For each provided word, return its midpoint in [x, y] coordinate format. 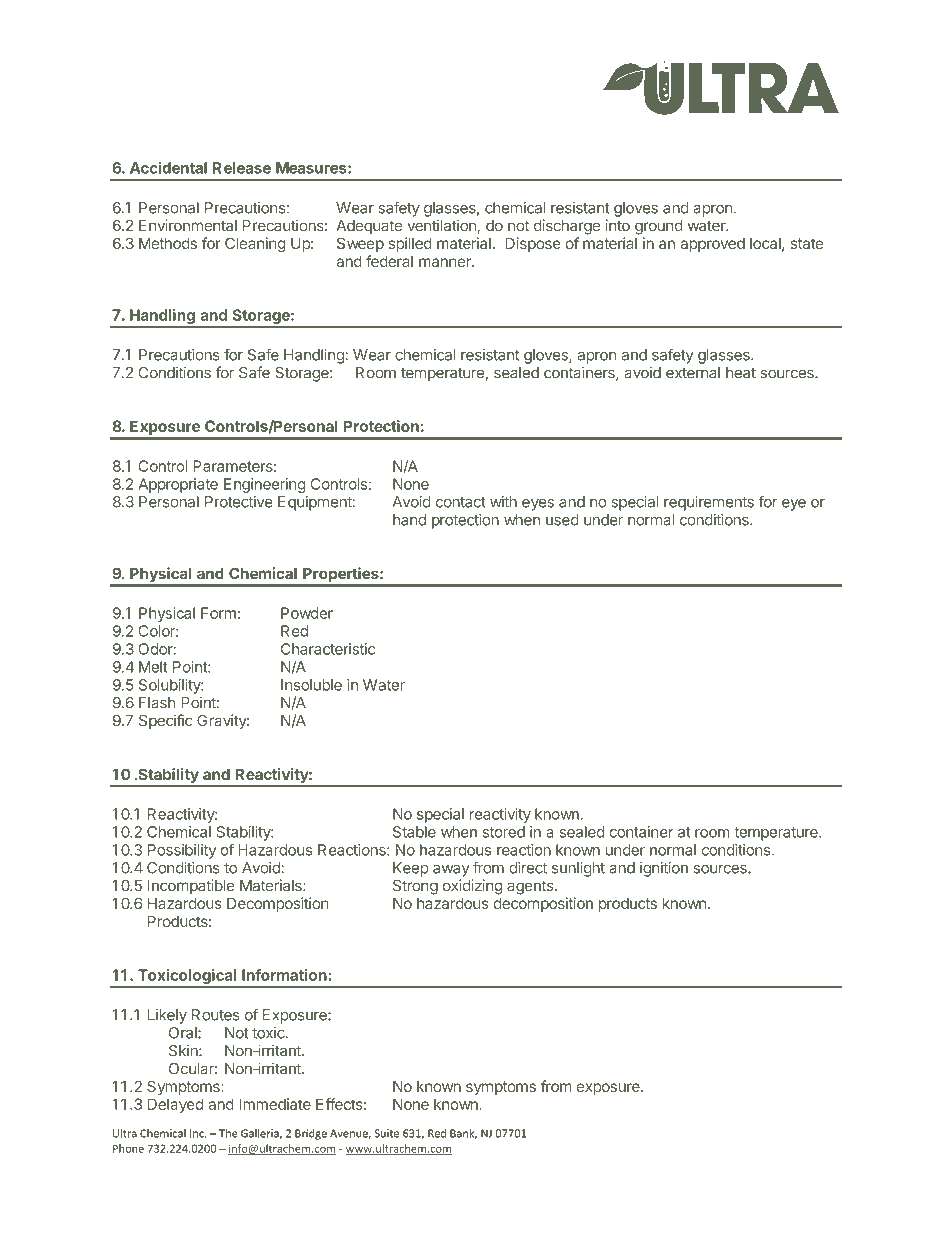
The [228, 1133]
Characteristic [328, 649]
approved [712, 245]
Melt [153, 667]
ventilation [441, 225]
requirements [709, 503]
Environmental [188, 225]
